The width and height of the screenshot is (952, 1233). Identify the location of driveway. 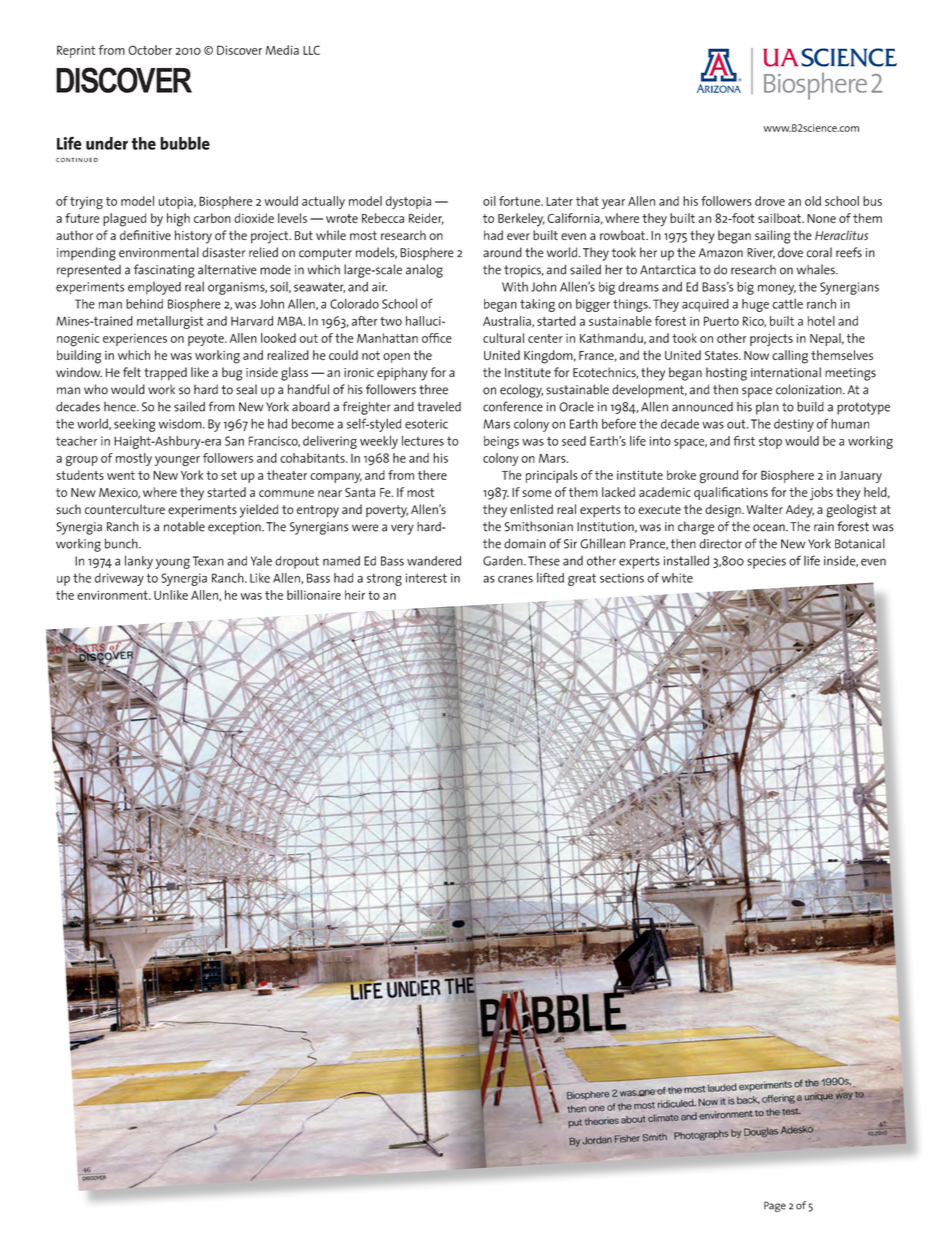
(119, 579).
